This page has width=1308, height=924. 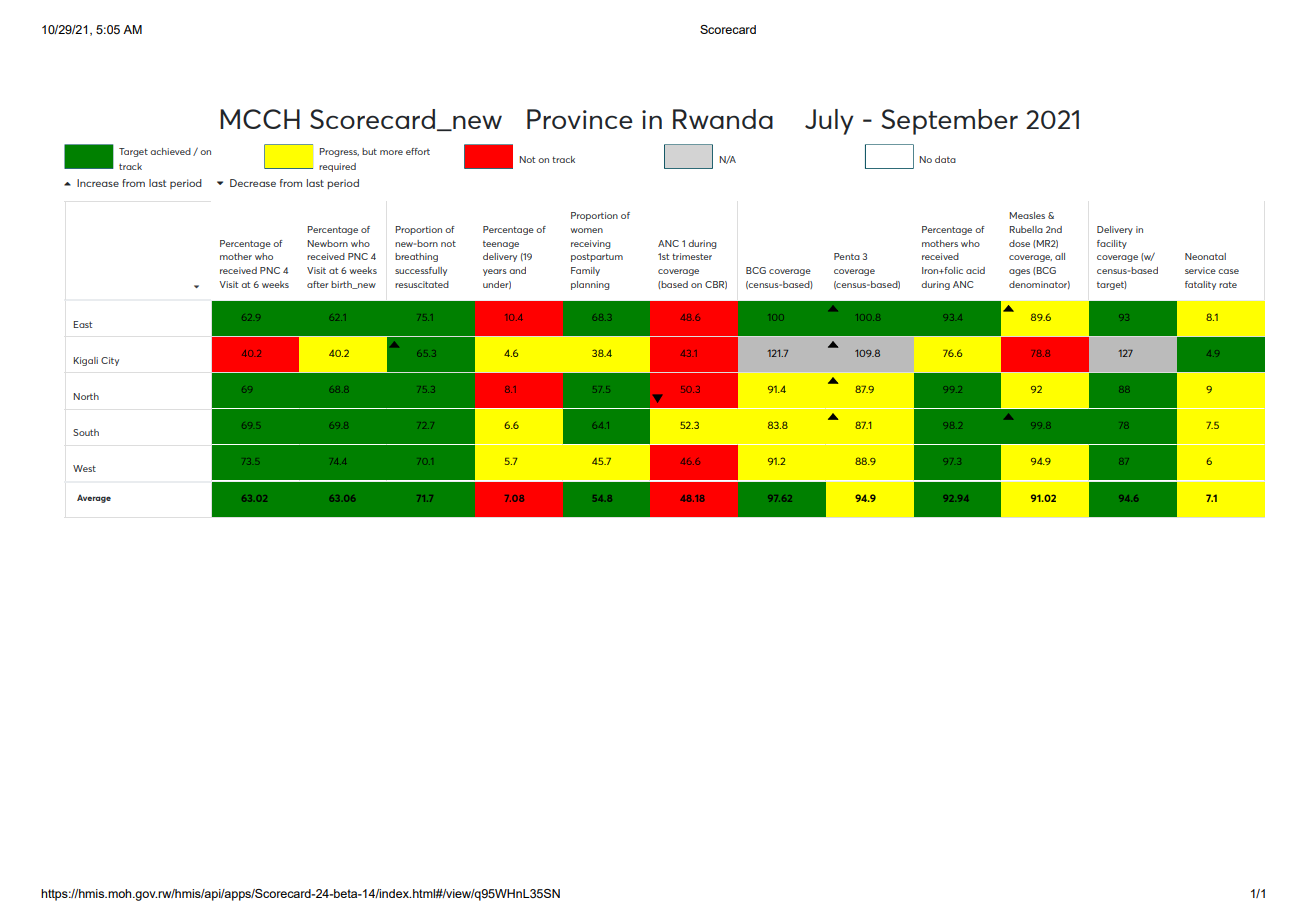 I want to click on trimester, so click(x=692, y=256).
